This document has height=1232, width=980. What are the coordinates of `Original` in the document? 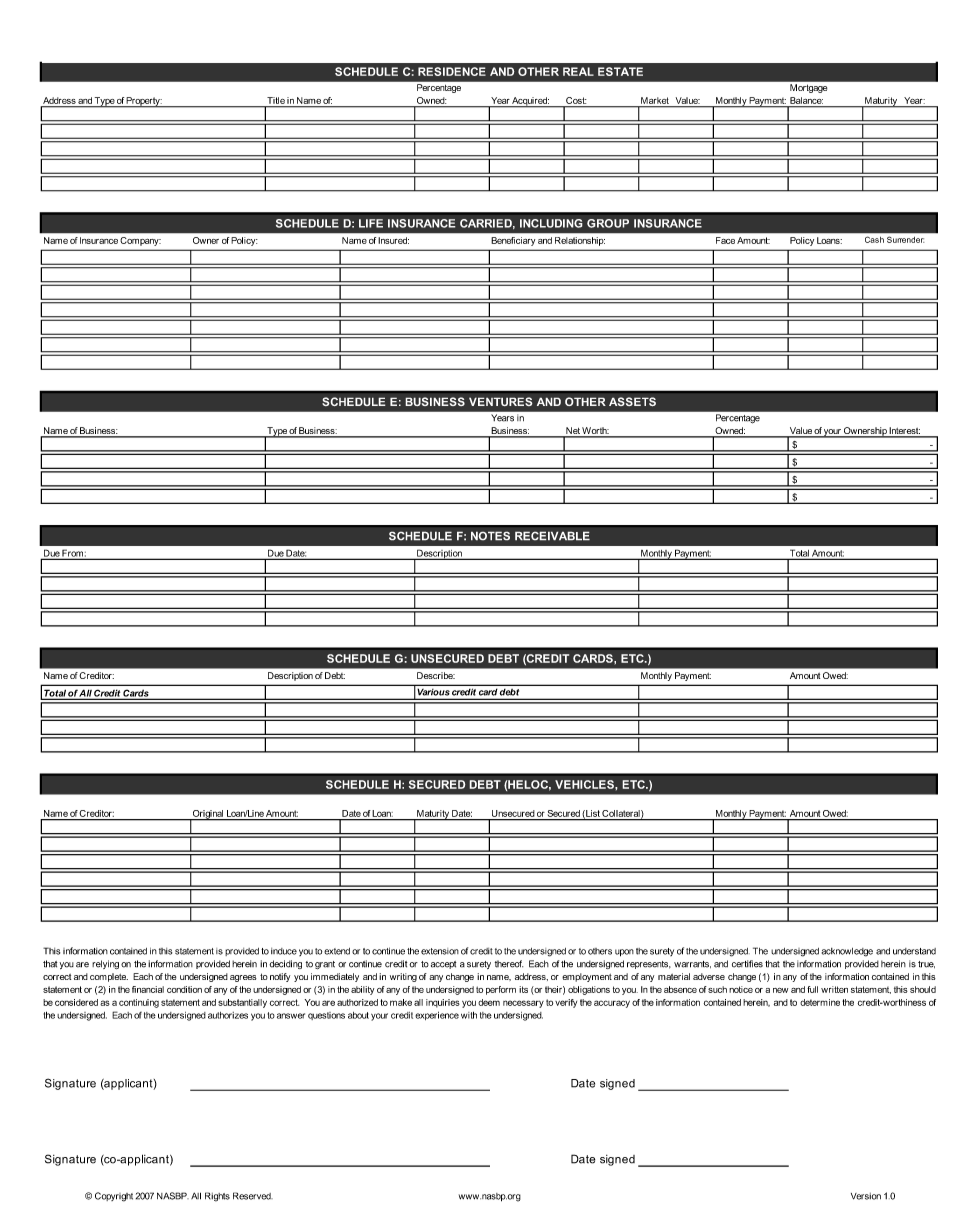 It's located at (208, 815).
